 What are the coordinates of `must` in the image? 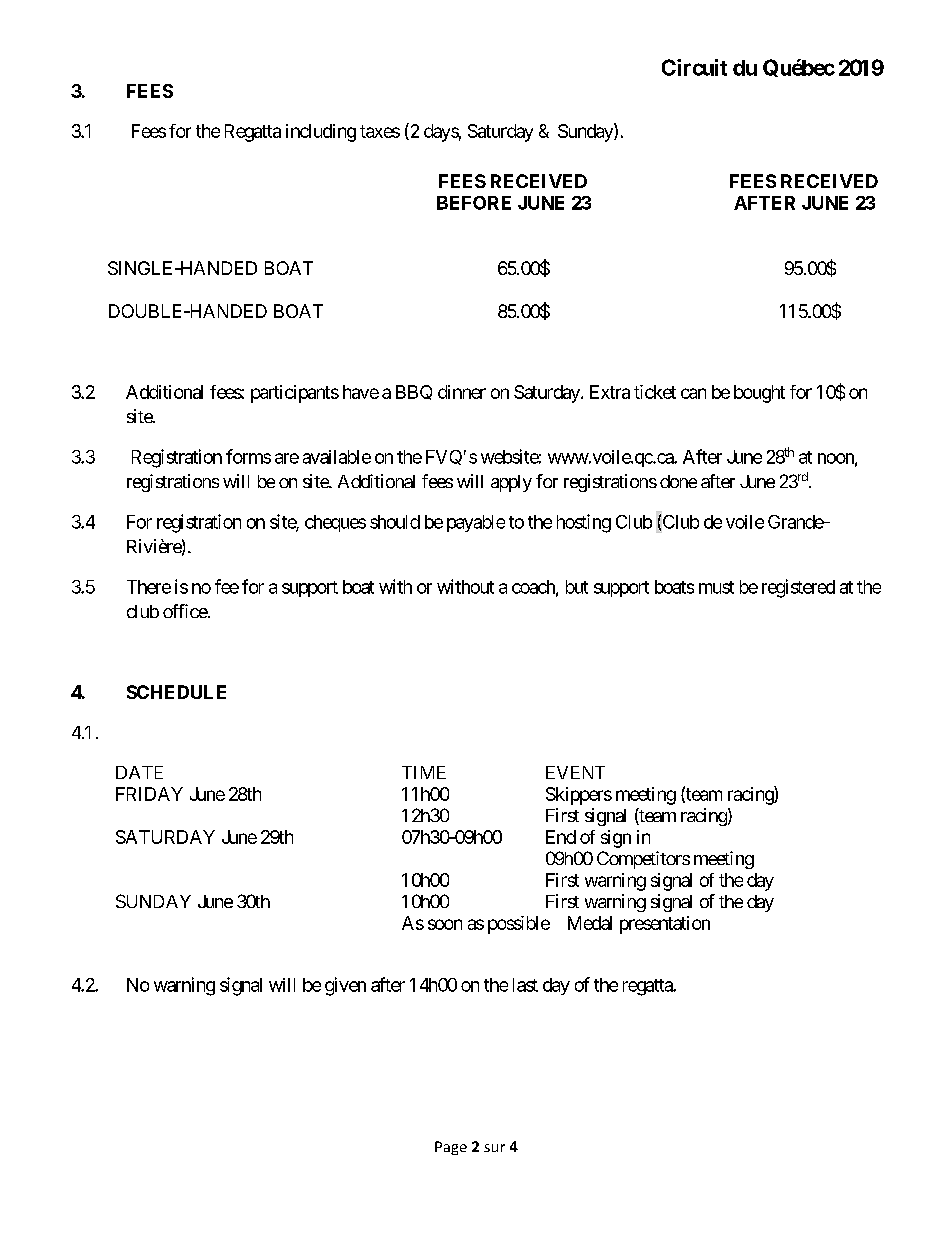 It's located at (716, 587).
